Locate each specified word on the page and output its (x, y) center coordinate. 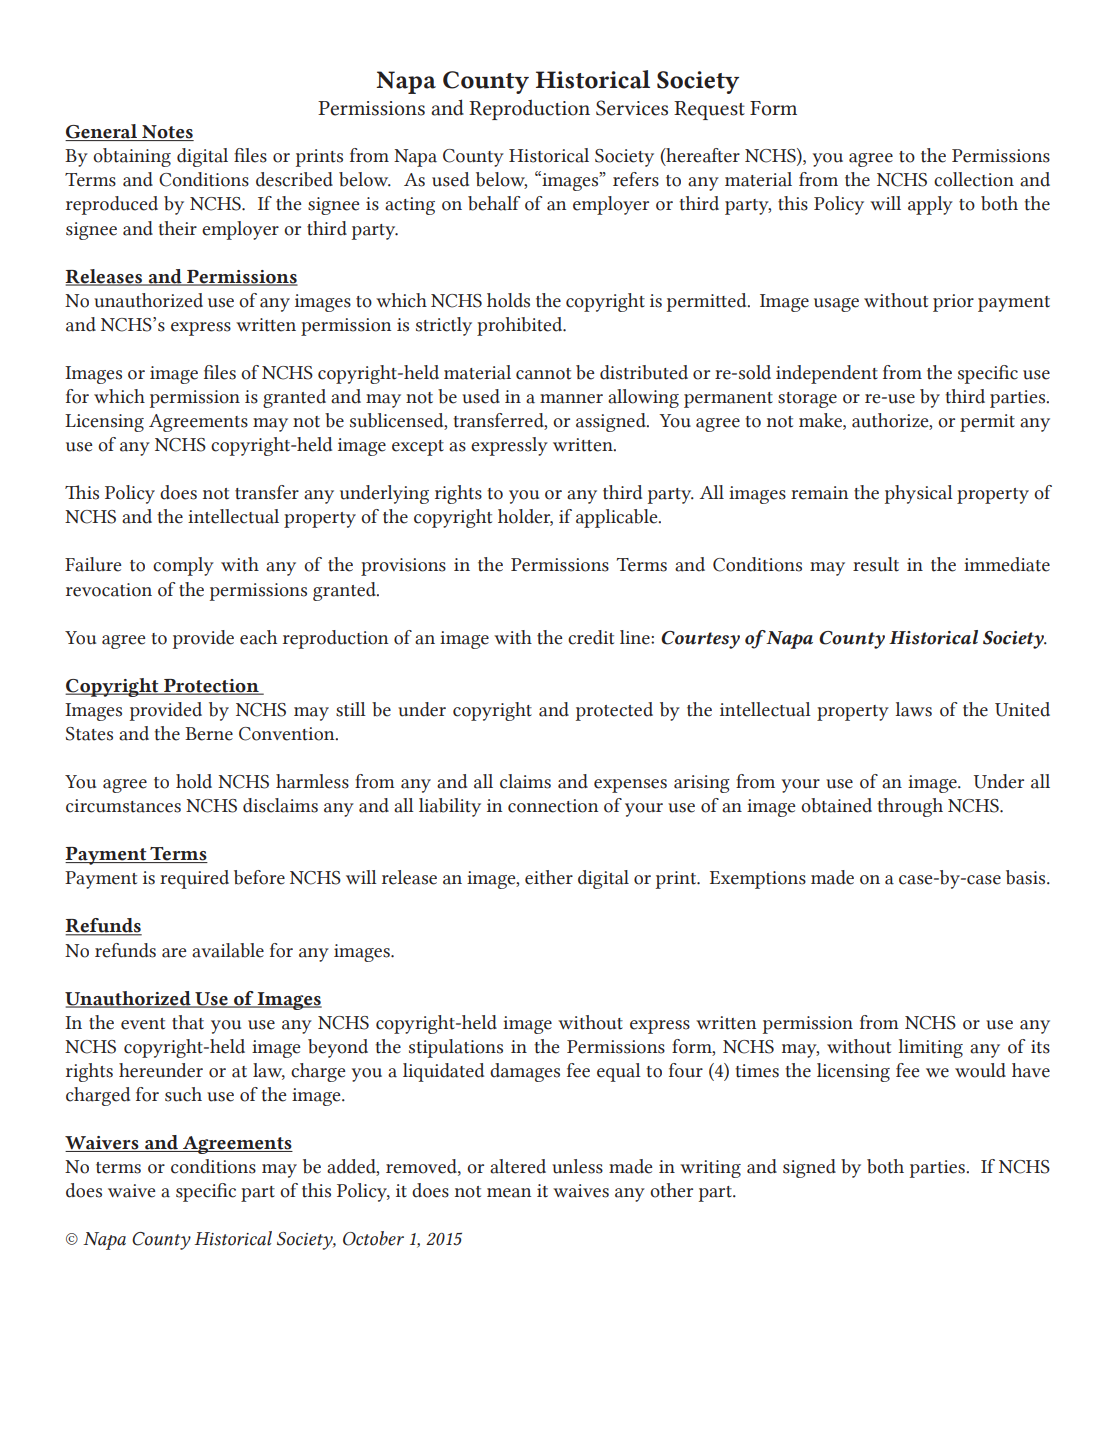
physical (919, 494)
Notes (167, 133)
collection (974, 179)
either (549, 877)
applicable (618, 518)
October (373, 1238)
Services (632, 108)
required (194, 879)
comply (183, 566)
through (910, 807)
